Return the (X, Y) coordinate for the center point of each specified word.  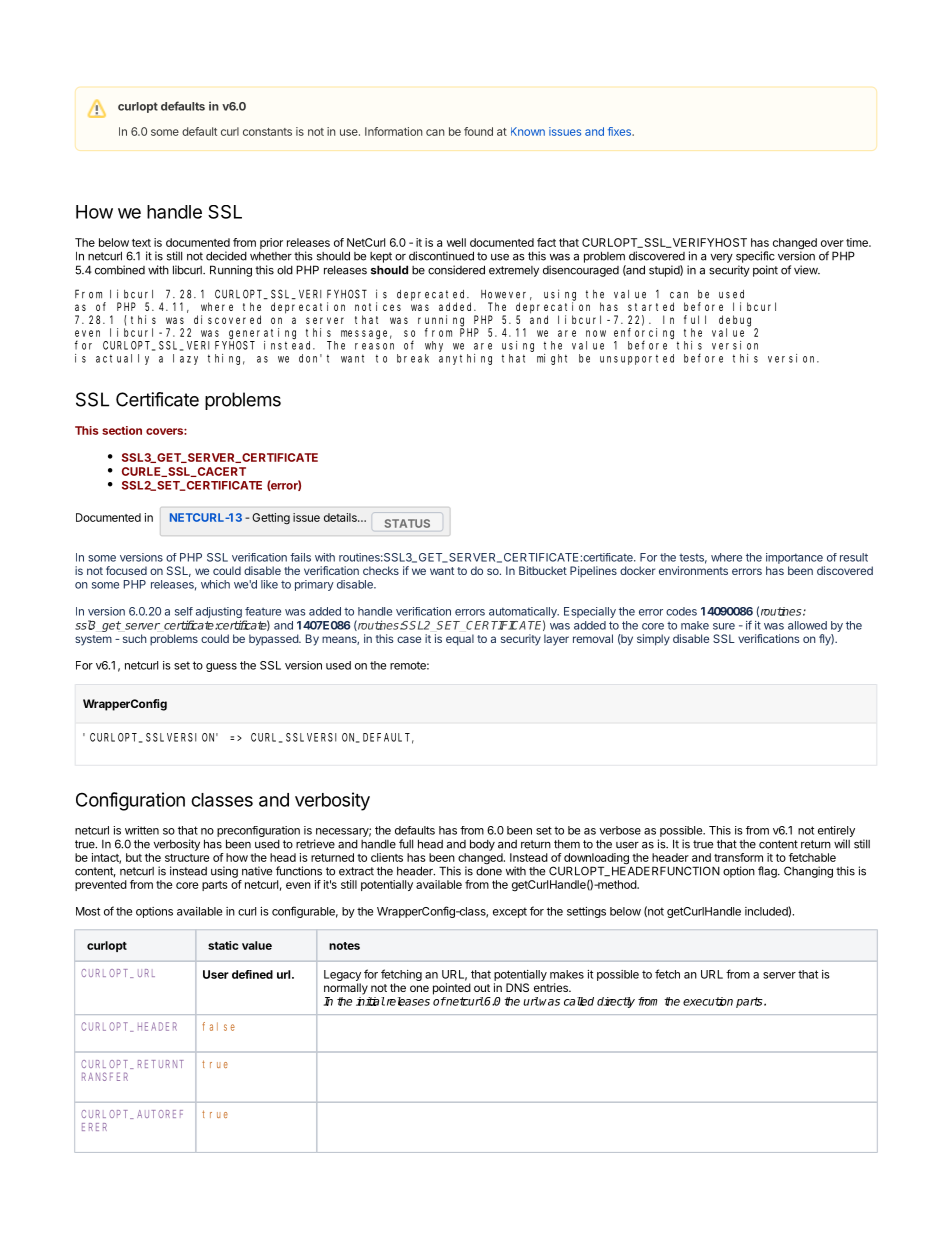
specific (755, 257)
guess (221, 667)
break (413, 358)
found (478, 131)
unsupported (637, 359)
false (218, 1026)
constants (267, 132)
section (122, 430)
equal (460, 640)
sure (724, 626)
